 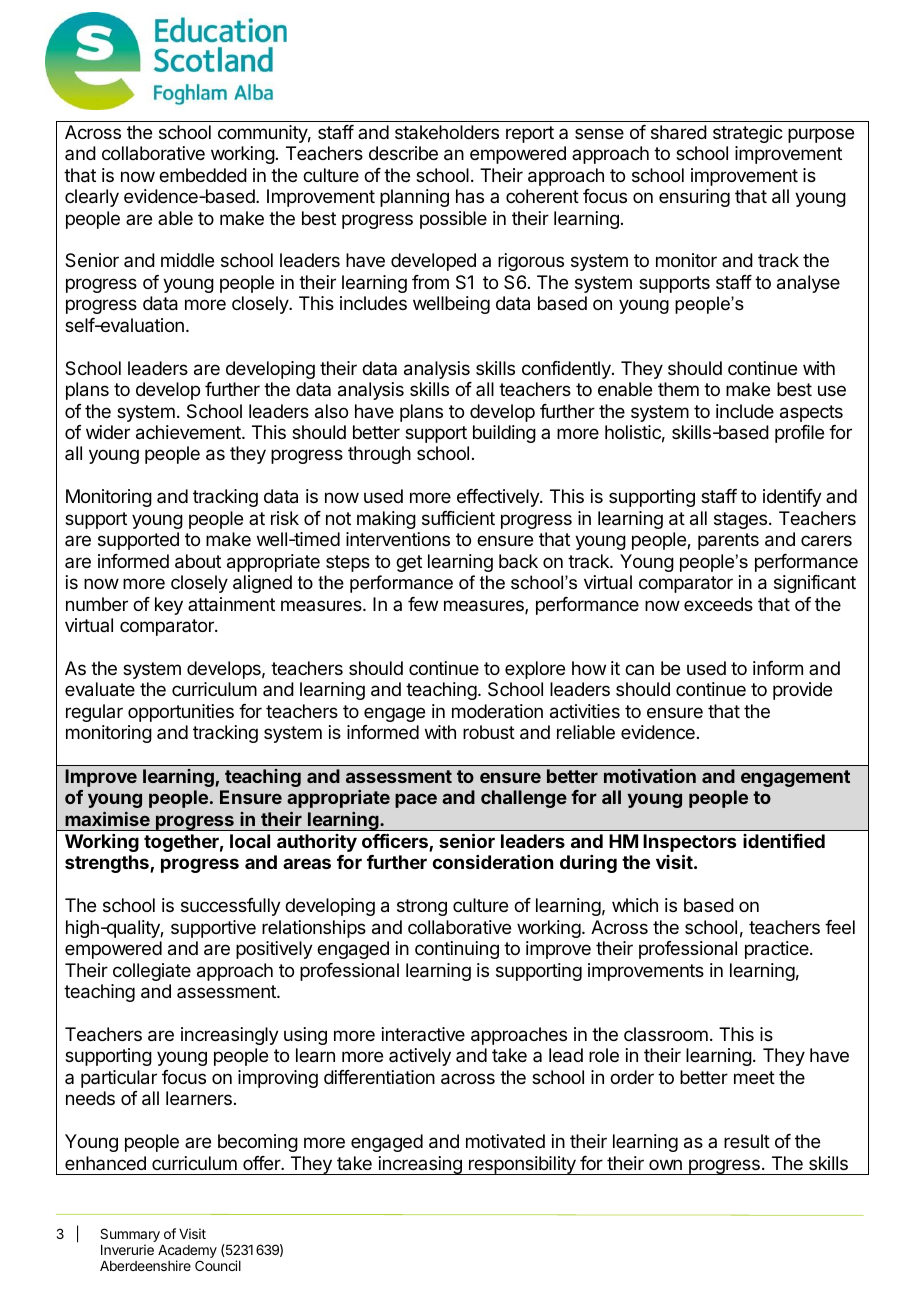 What do you see at coordinates (181, 713) in the screenshot?
I see `opportunities` at bounding box center [181, 713].
